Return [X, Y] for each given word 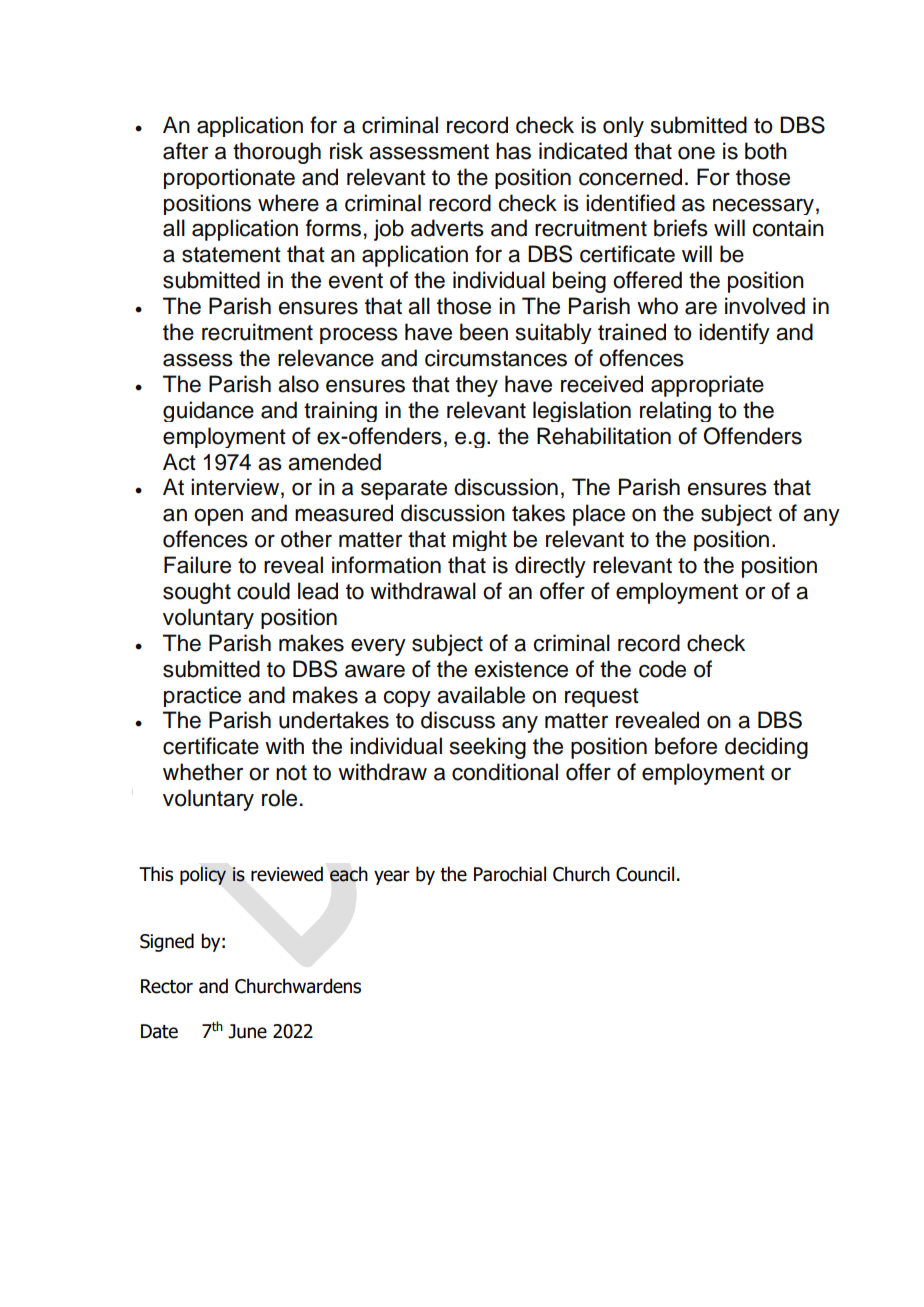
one [696, 153]
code [662, 669]
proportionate [229, 178]
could [263, 591]
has [513, 151]
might [480, 540]
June [247, 1031]
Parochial [510, 874]
